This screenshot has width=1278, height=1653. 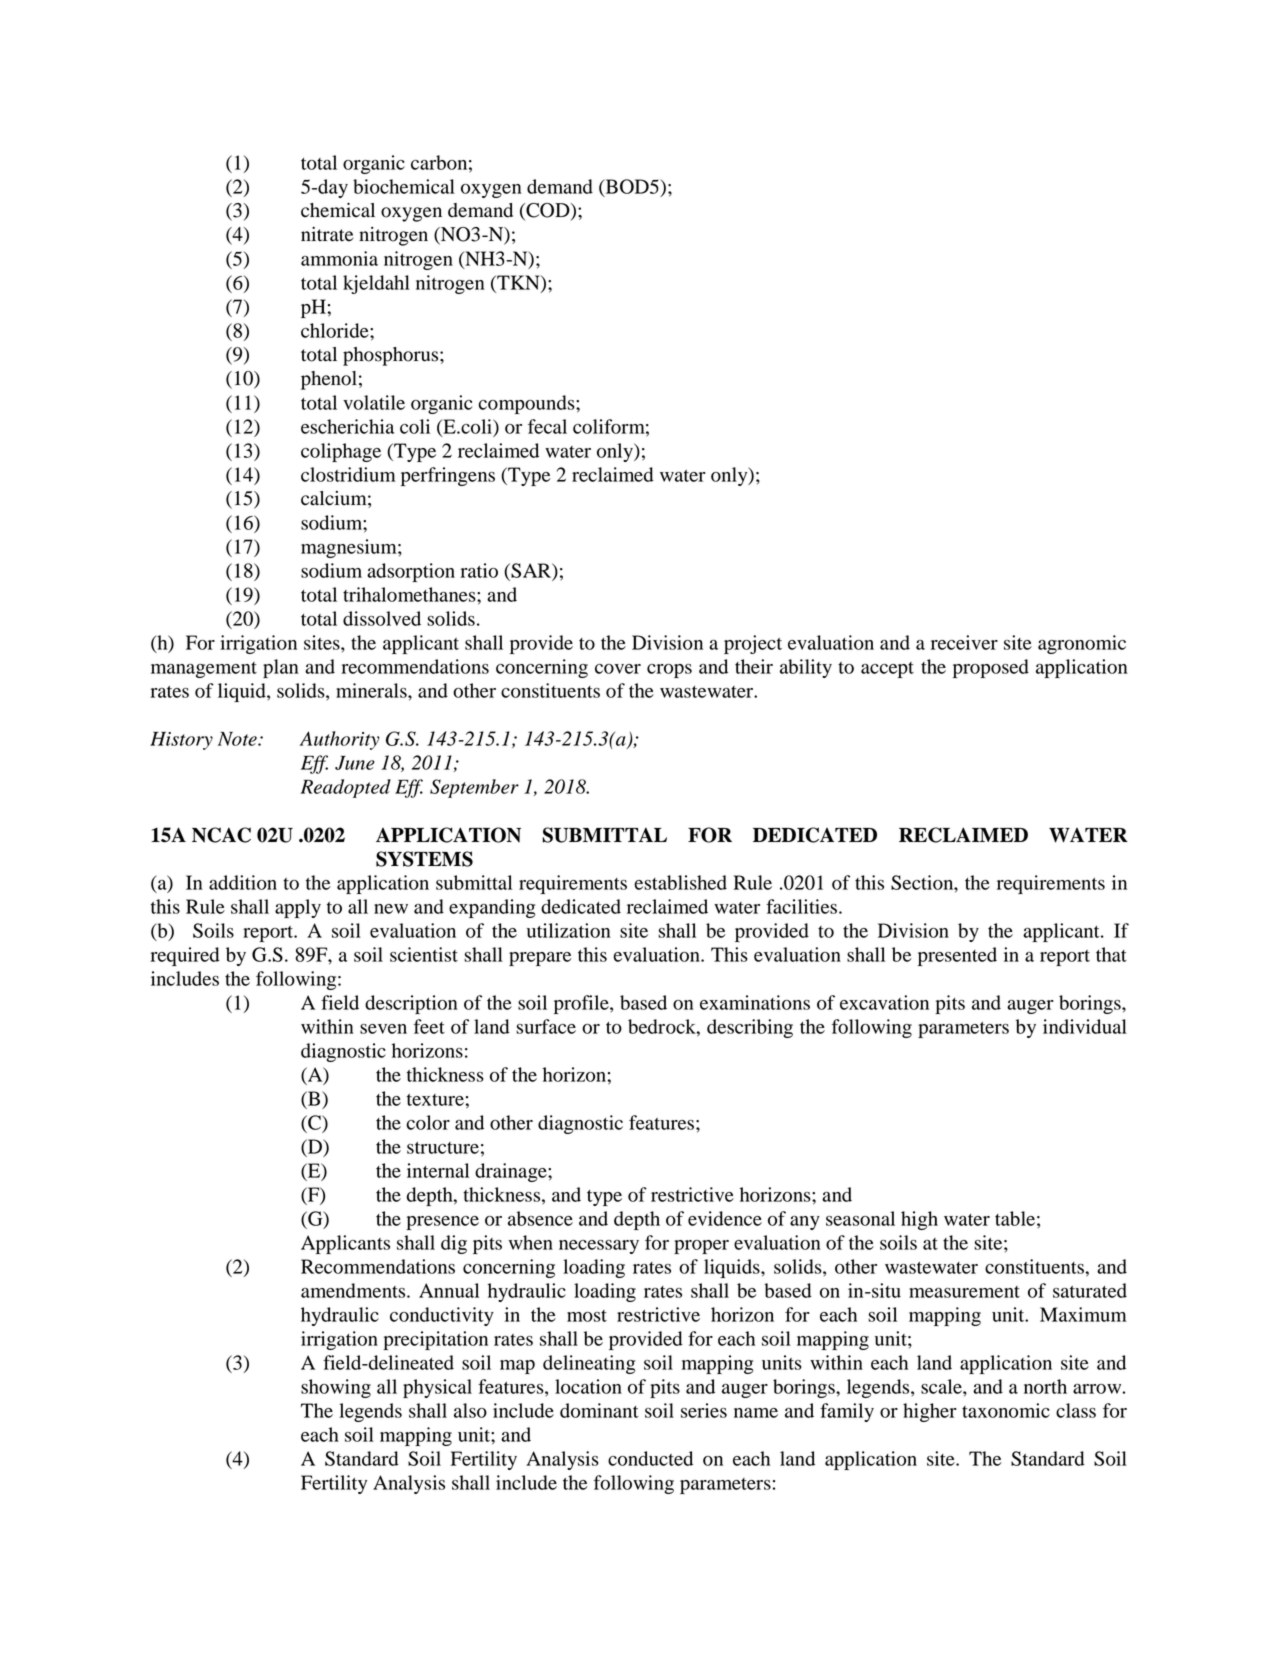 I want to click on proposed, so click(x=991, y=668).
